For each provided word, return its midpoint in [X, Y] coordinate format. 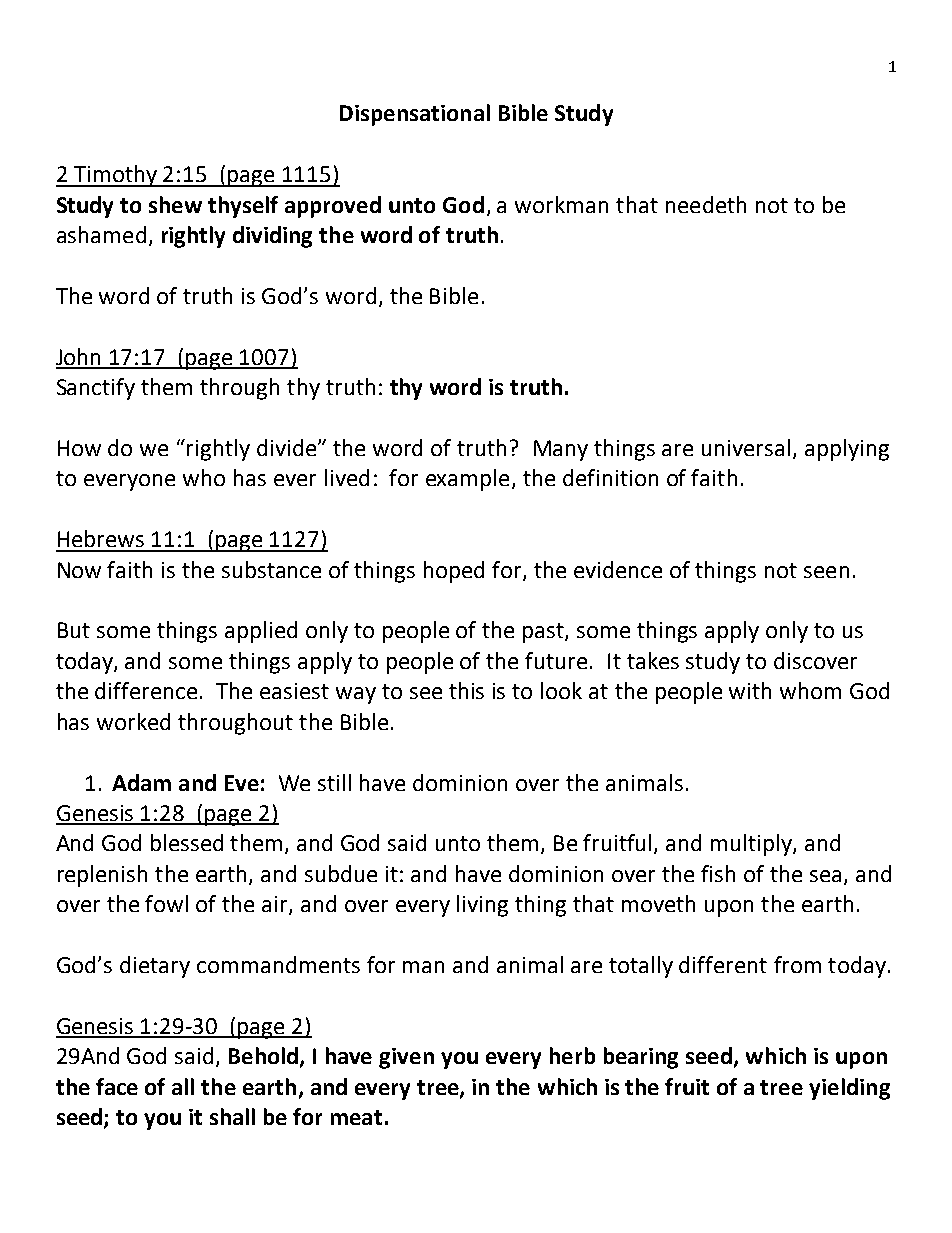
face [117, 1086]
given [406, 1058]
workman [561, 204]
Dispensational [415, 115]
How [79, 448]
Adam [141, 782]
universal [746, 447]
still [334, 782]
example [467, 480]
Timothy [116, 176]
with [750, 690]
